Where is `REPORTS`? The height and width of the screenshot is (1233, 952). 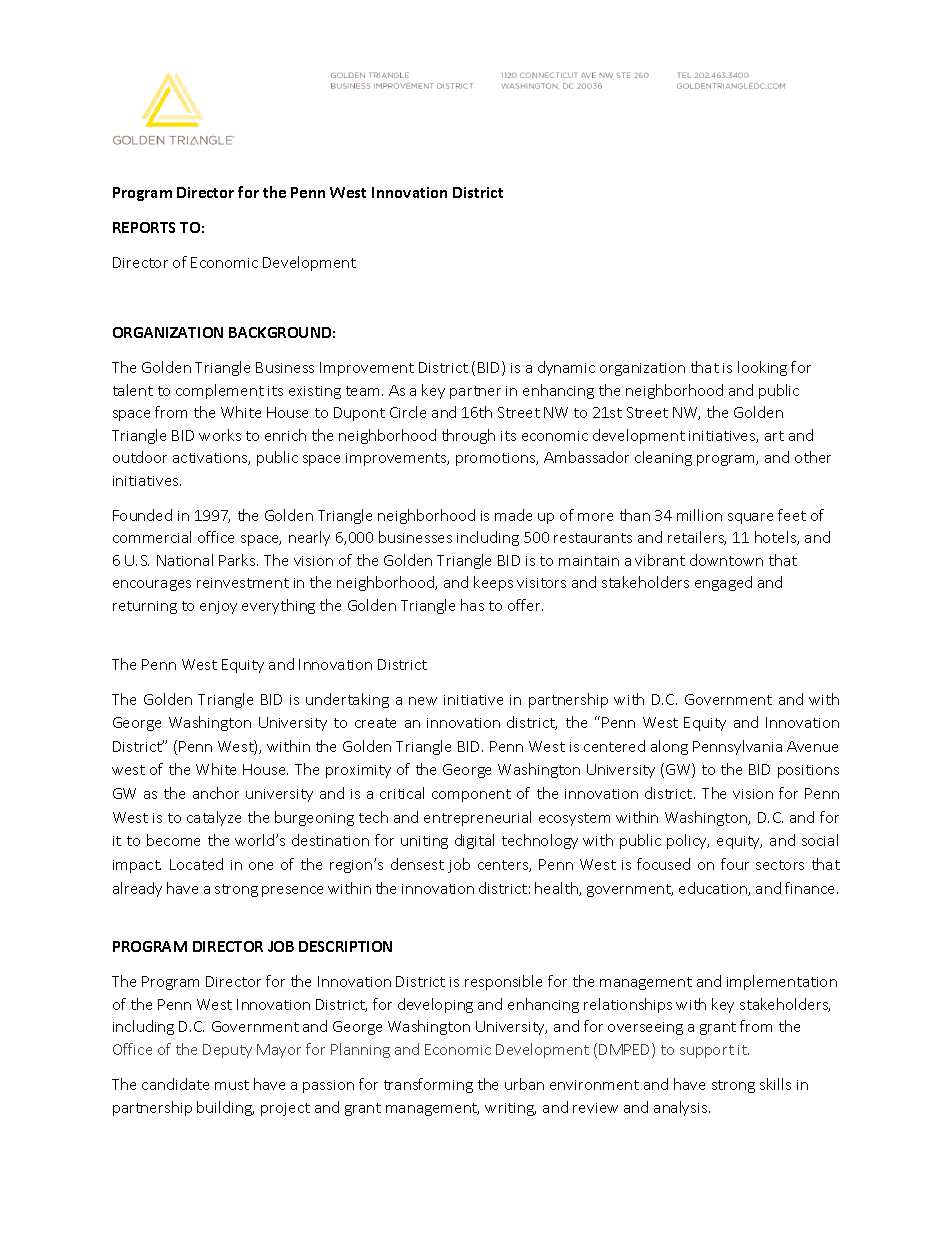
REPORTS is located at coordinates (144, 227).
